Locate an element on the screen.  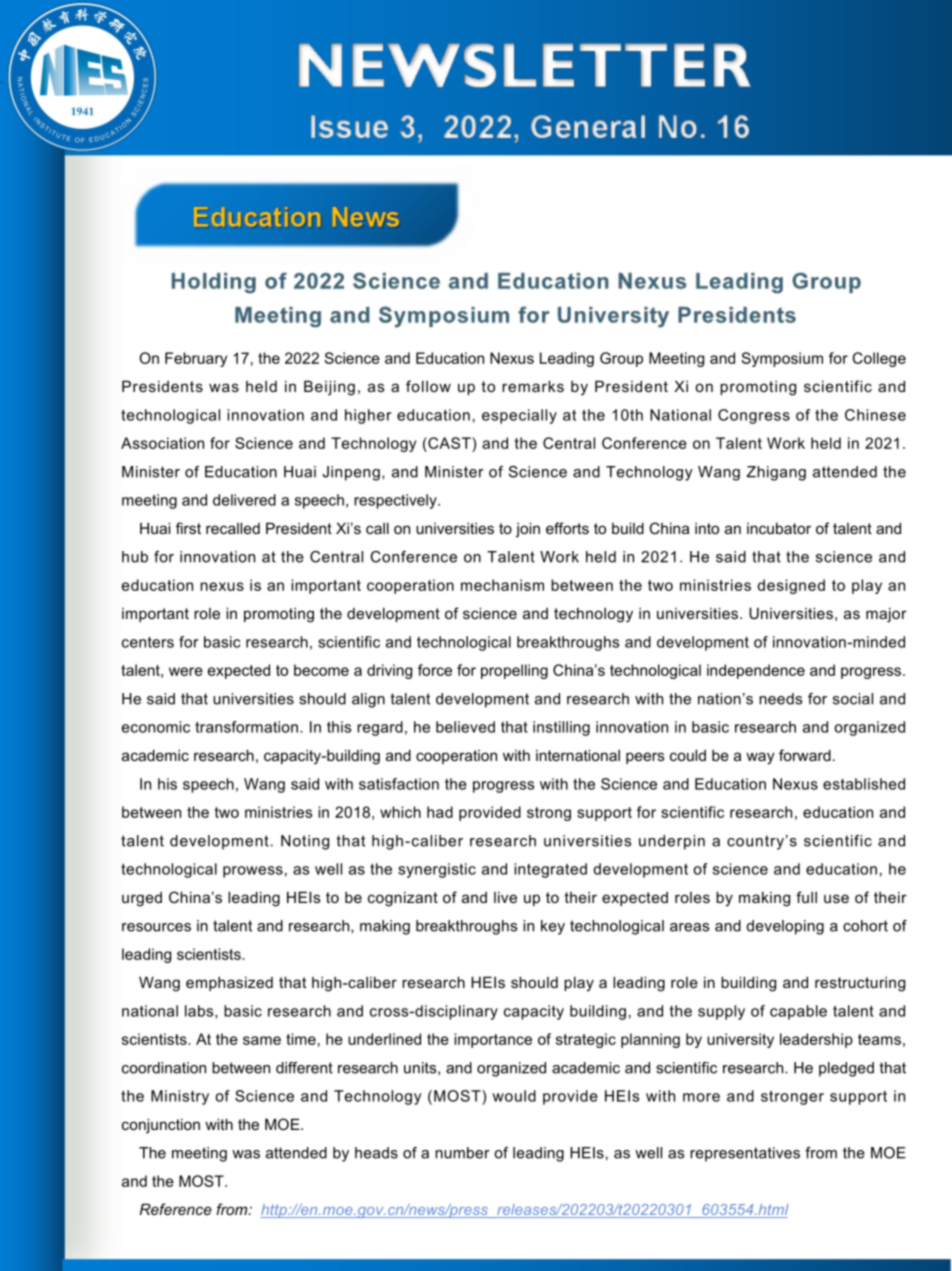
propelling is located at coordinates (514, 671).
